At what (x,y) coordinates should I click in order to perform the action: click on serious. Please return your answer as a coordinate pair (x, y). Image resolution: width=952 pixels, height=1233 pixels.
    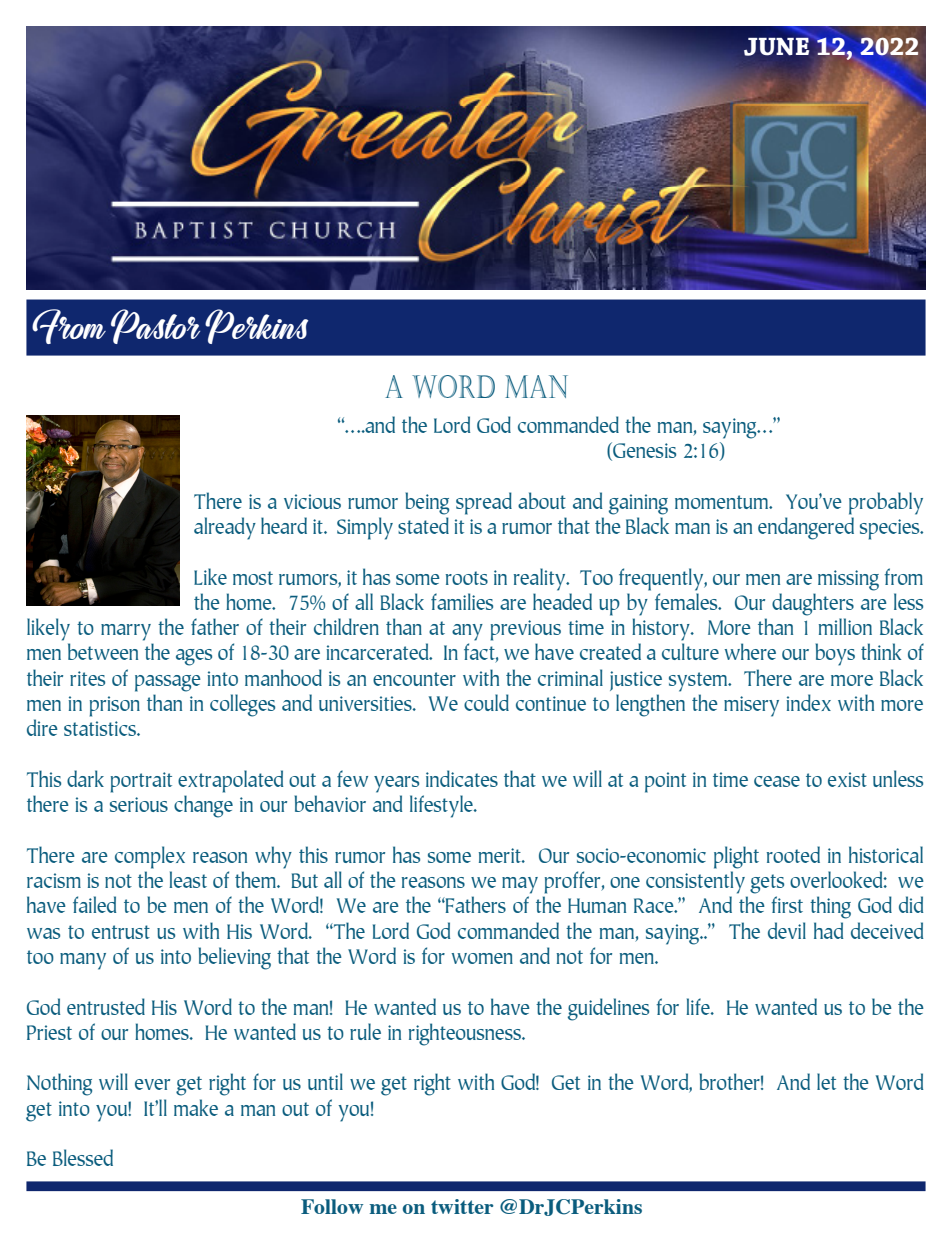
    Looking at the image, I should click on (139, 804).
